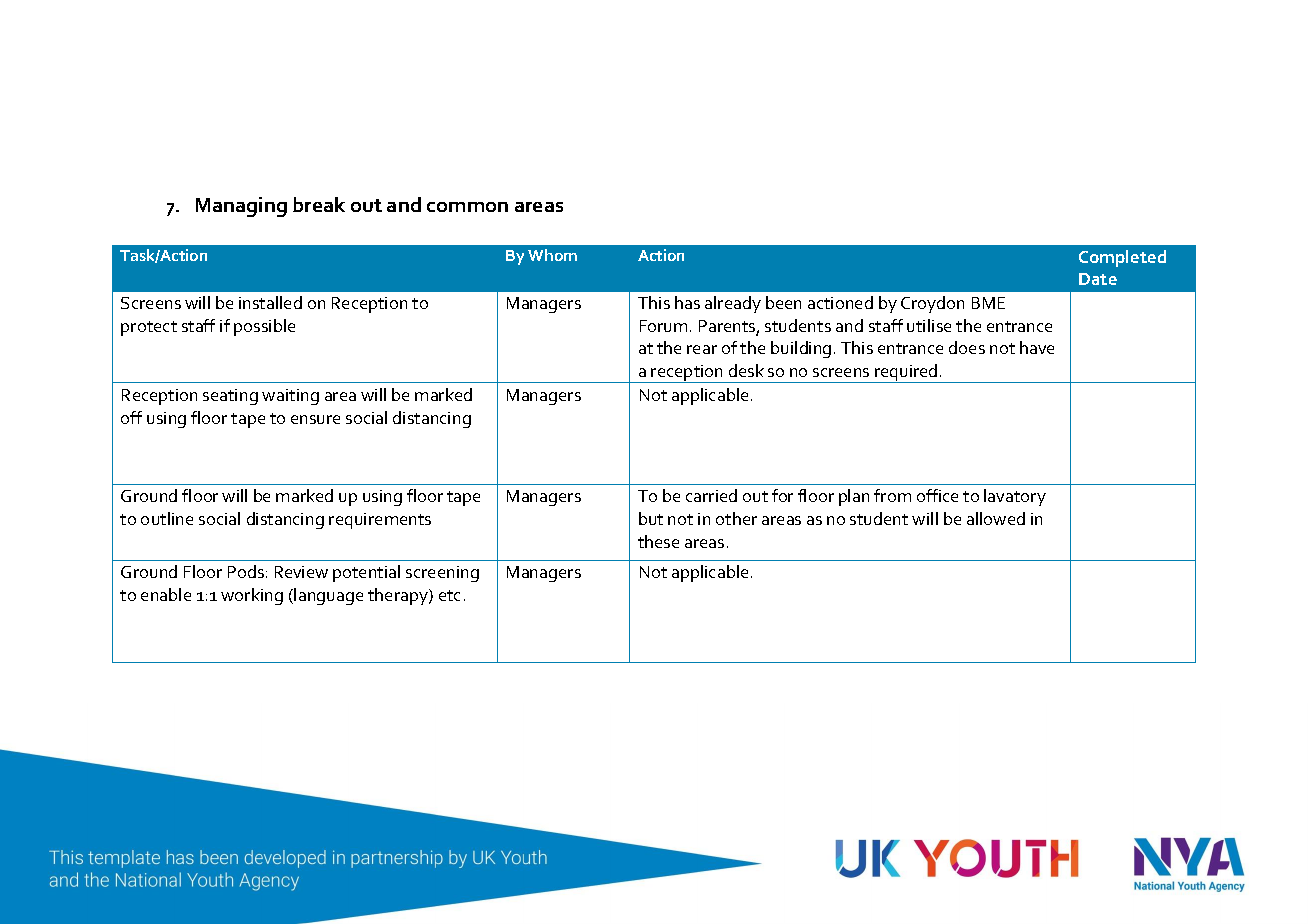 This page has height=924, width=1308. I want to click on desk, so click(746, 370).
